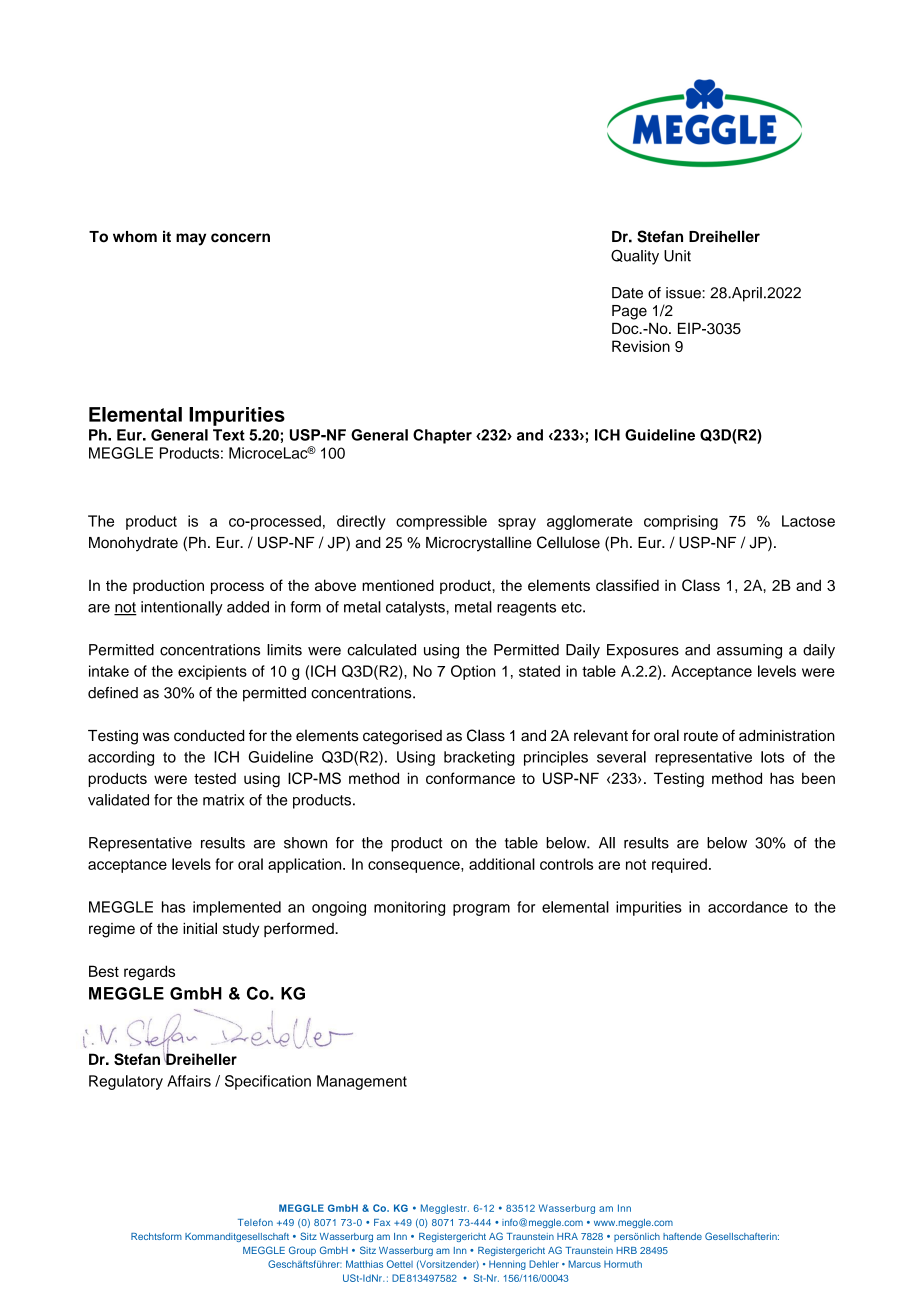  Describe the element at coordinates (209, 736) in the page. I see `conducted` at that location.
